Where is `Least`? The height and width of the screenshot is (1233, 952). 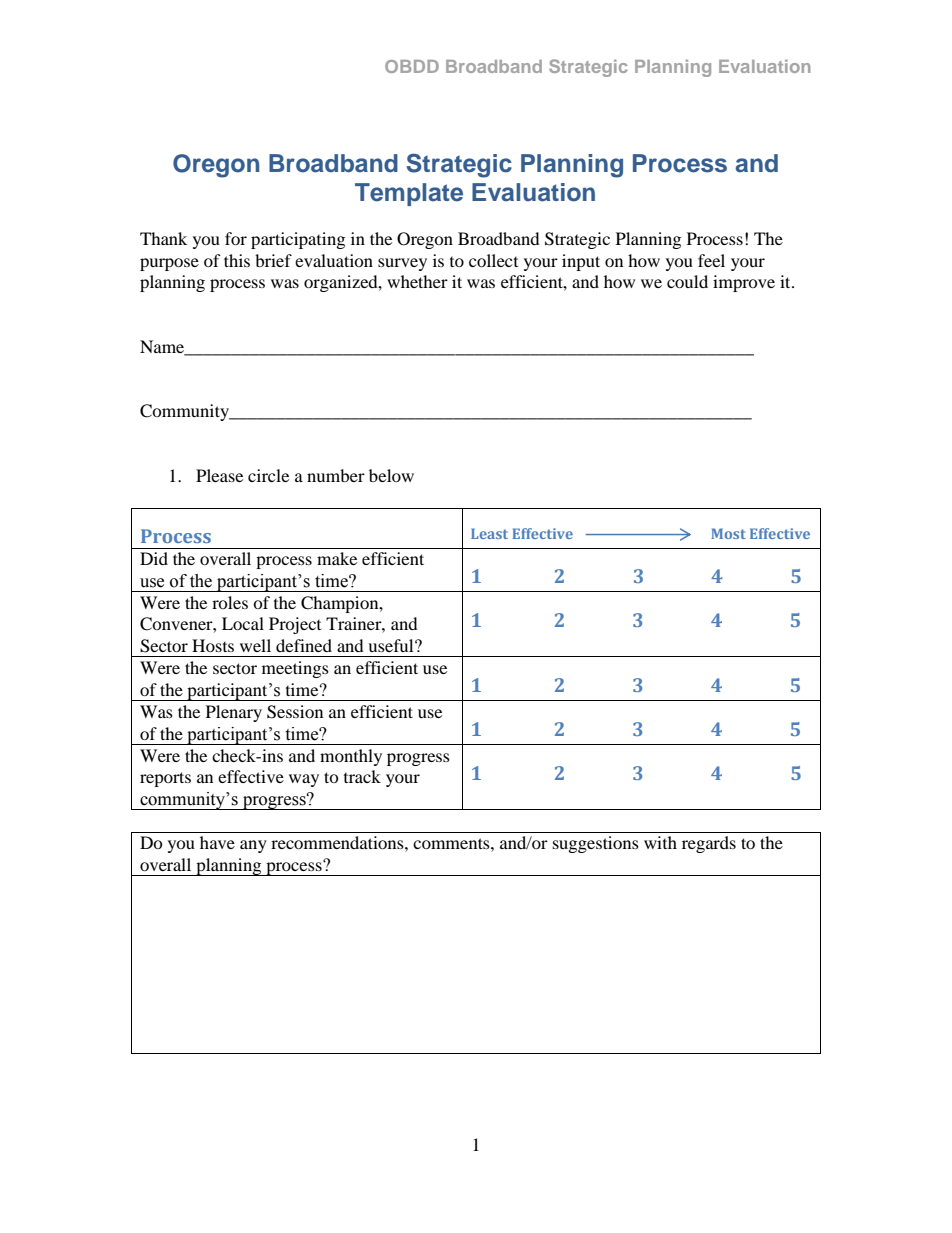 Least is located at coordinates (489, 533).
